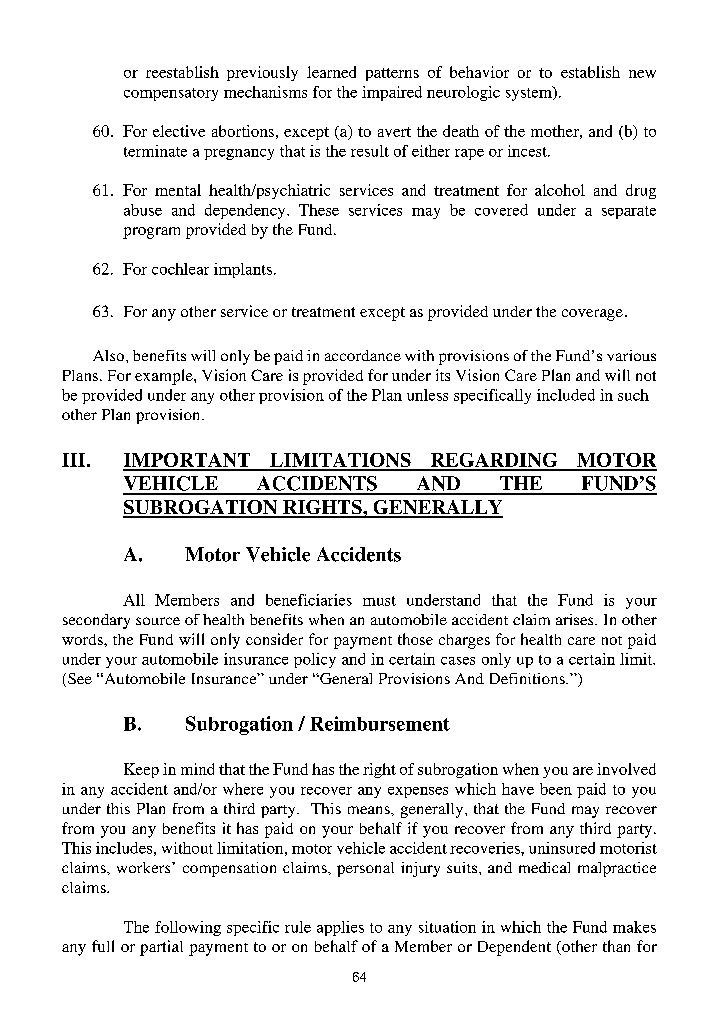  I want to click on must, so click(379, 601).
